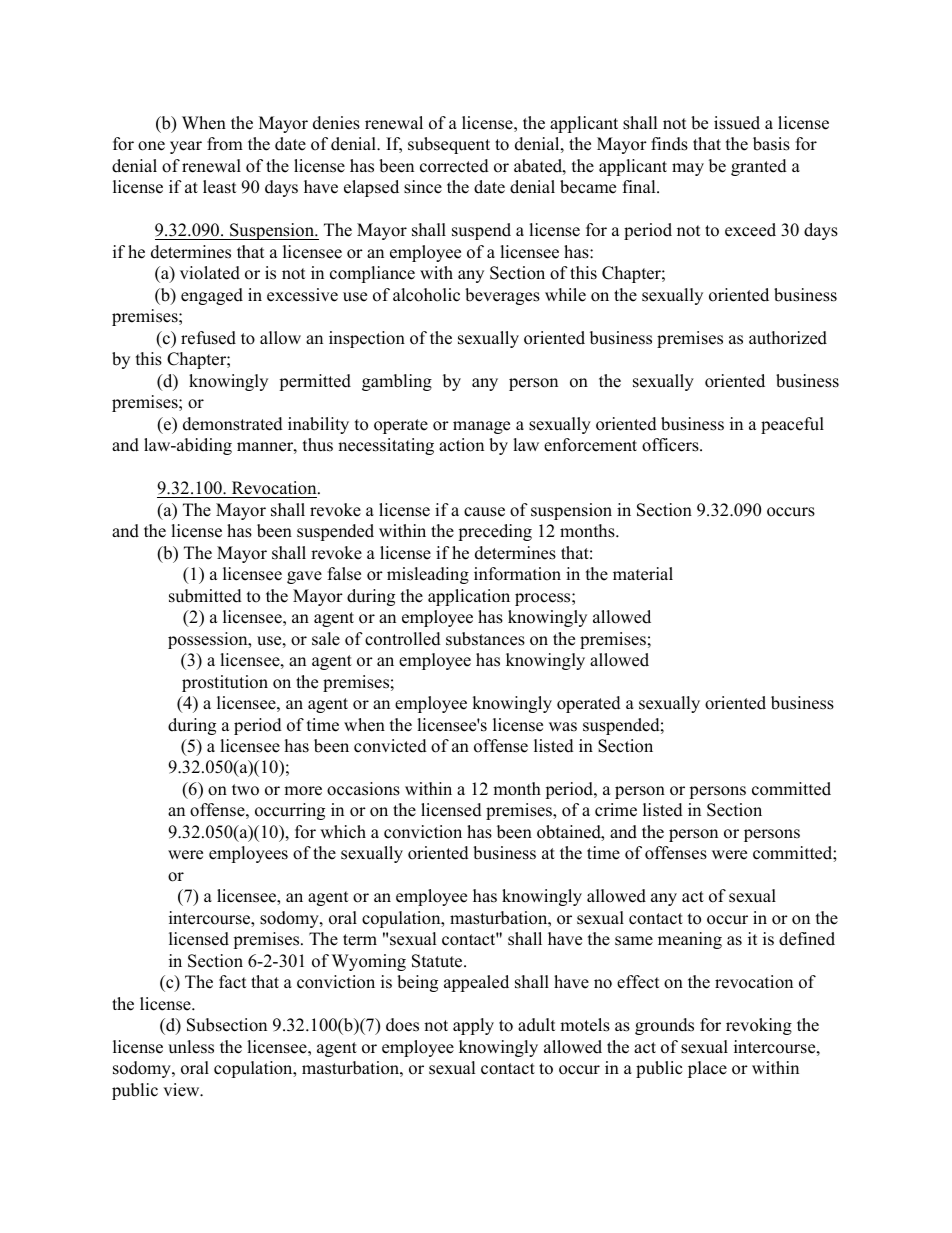 The height and width of the document is (1233, 952). Describe the element at coordinates (205, 596) in the document. I see `submitted` at that location.
